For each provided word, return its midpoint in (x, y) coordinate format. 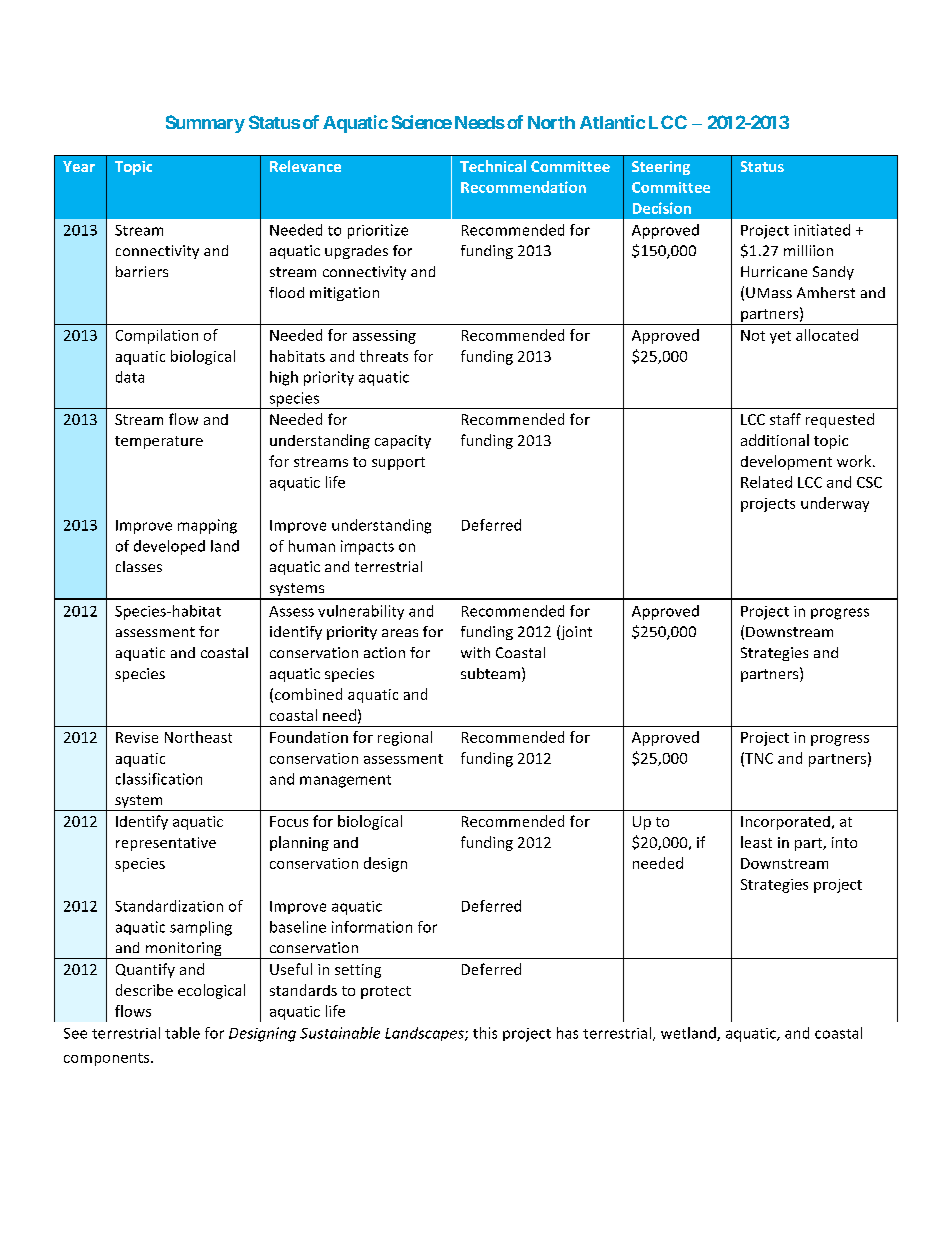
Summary (205, 124)
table (182, 1033)
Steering (661, 168)
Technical (493, 166)
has (567, 1033)
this (485, 1033)
